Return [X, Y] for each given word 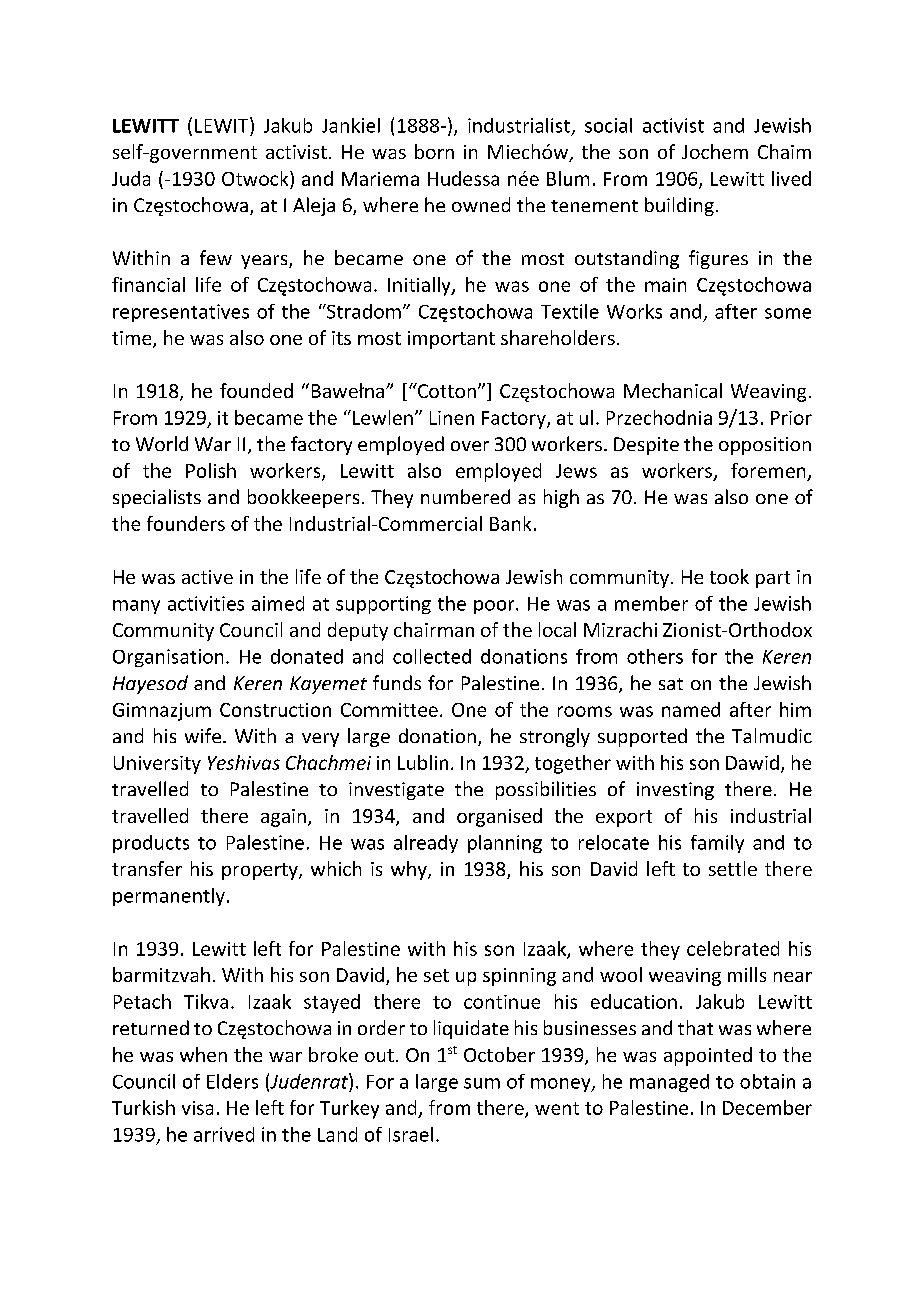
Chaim [784, 151]
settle [733, 868]
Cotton [446, 390]
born [434, 151]
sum [482, 1083]
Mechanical [673, 390]
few [216, 257]
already [426, 844]
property [261, 871]
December [767, 1107]
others [655, 656]
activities [206, 603]
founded [256, 390]
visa [197, 1108]
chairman [434, 629]
